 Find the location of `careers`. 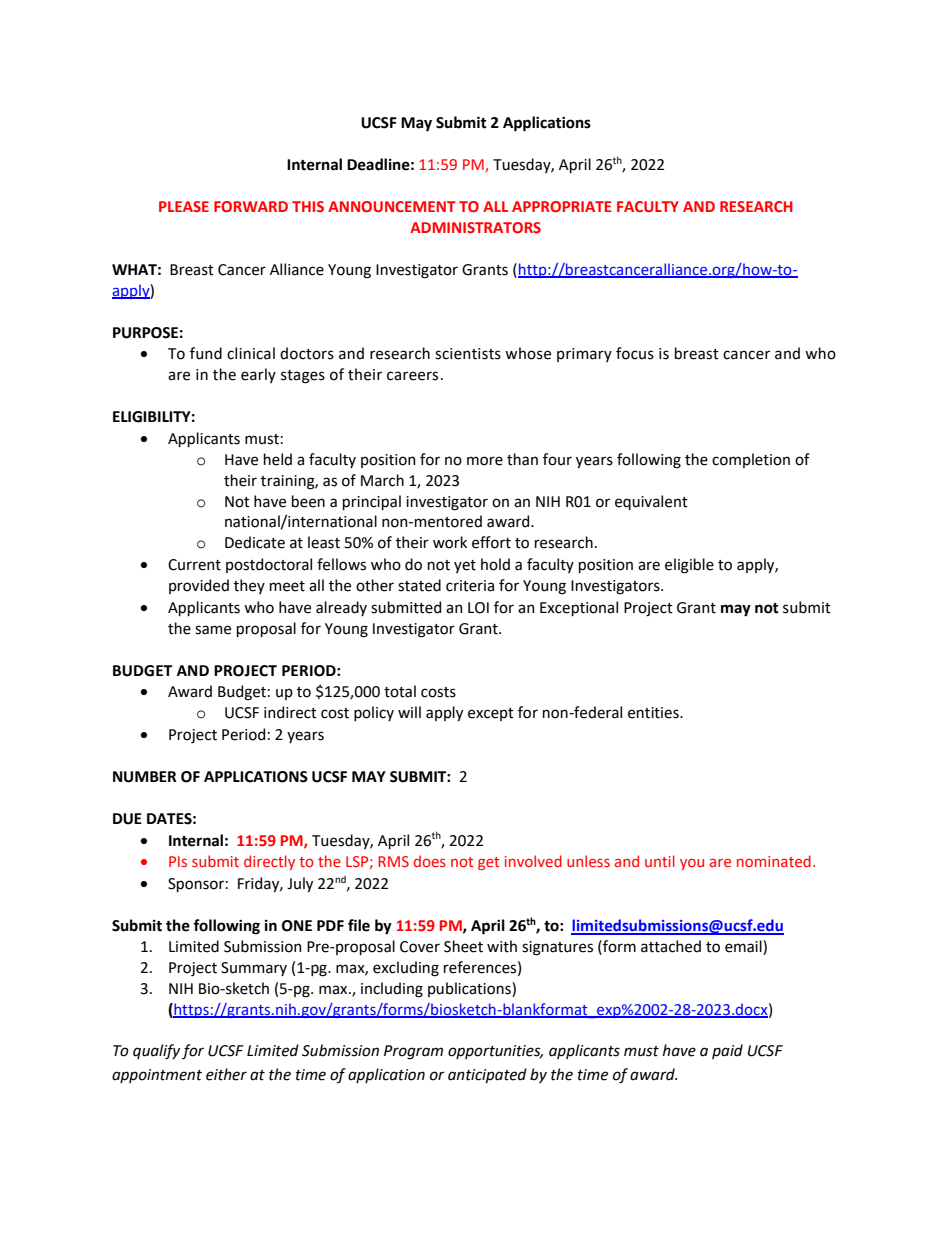

careers is located at coordinates (412, 376).
